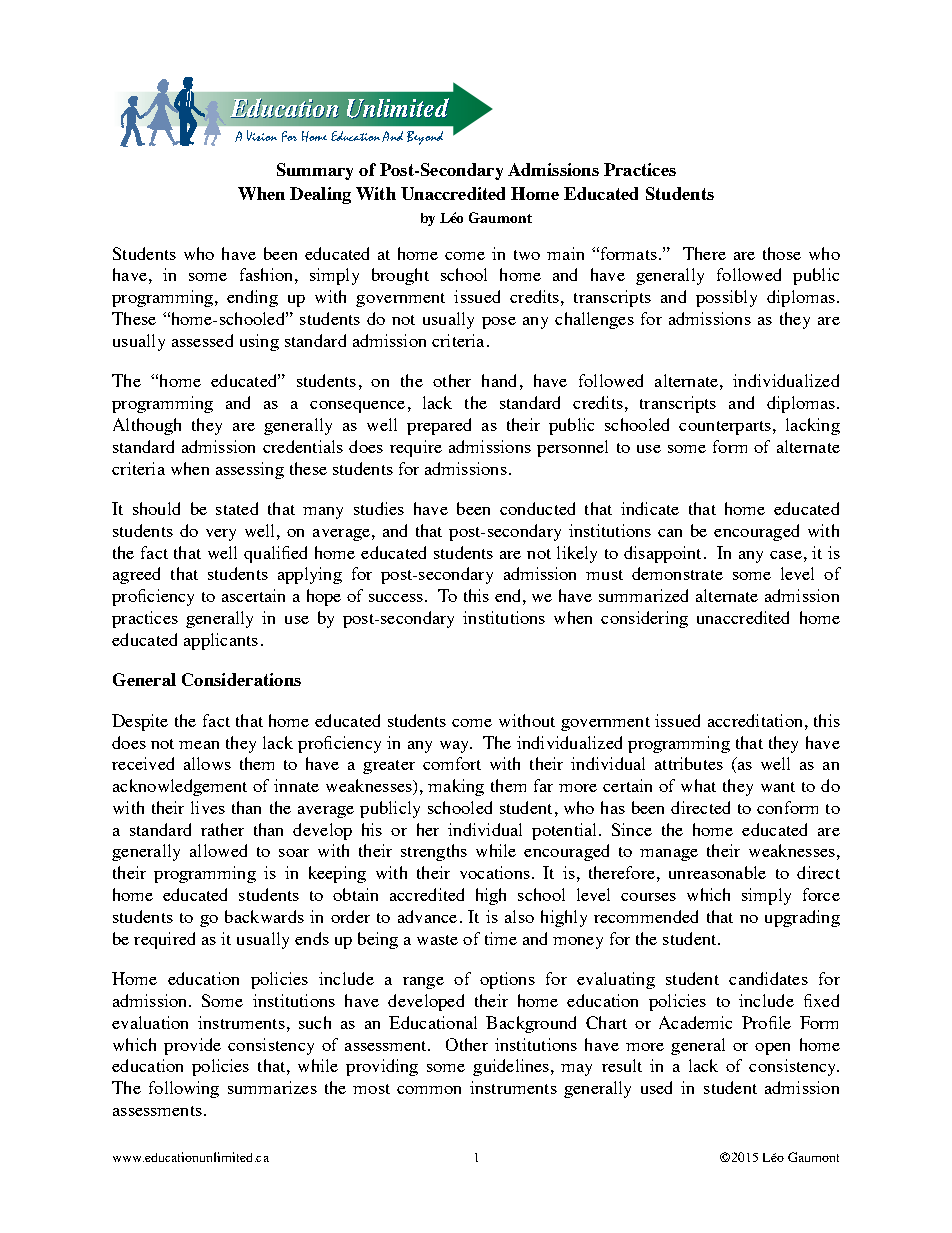 The image size is (952, 1233). What do you see at coordinates (192, 1046) in the screenshot?
I see `provide` at bounding box center [192, 1046].
